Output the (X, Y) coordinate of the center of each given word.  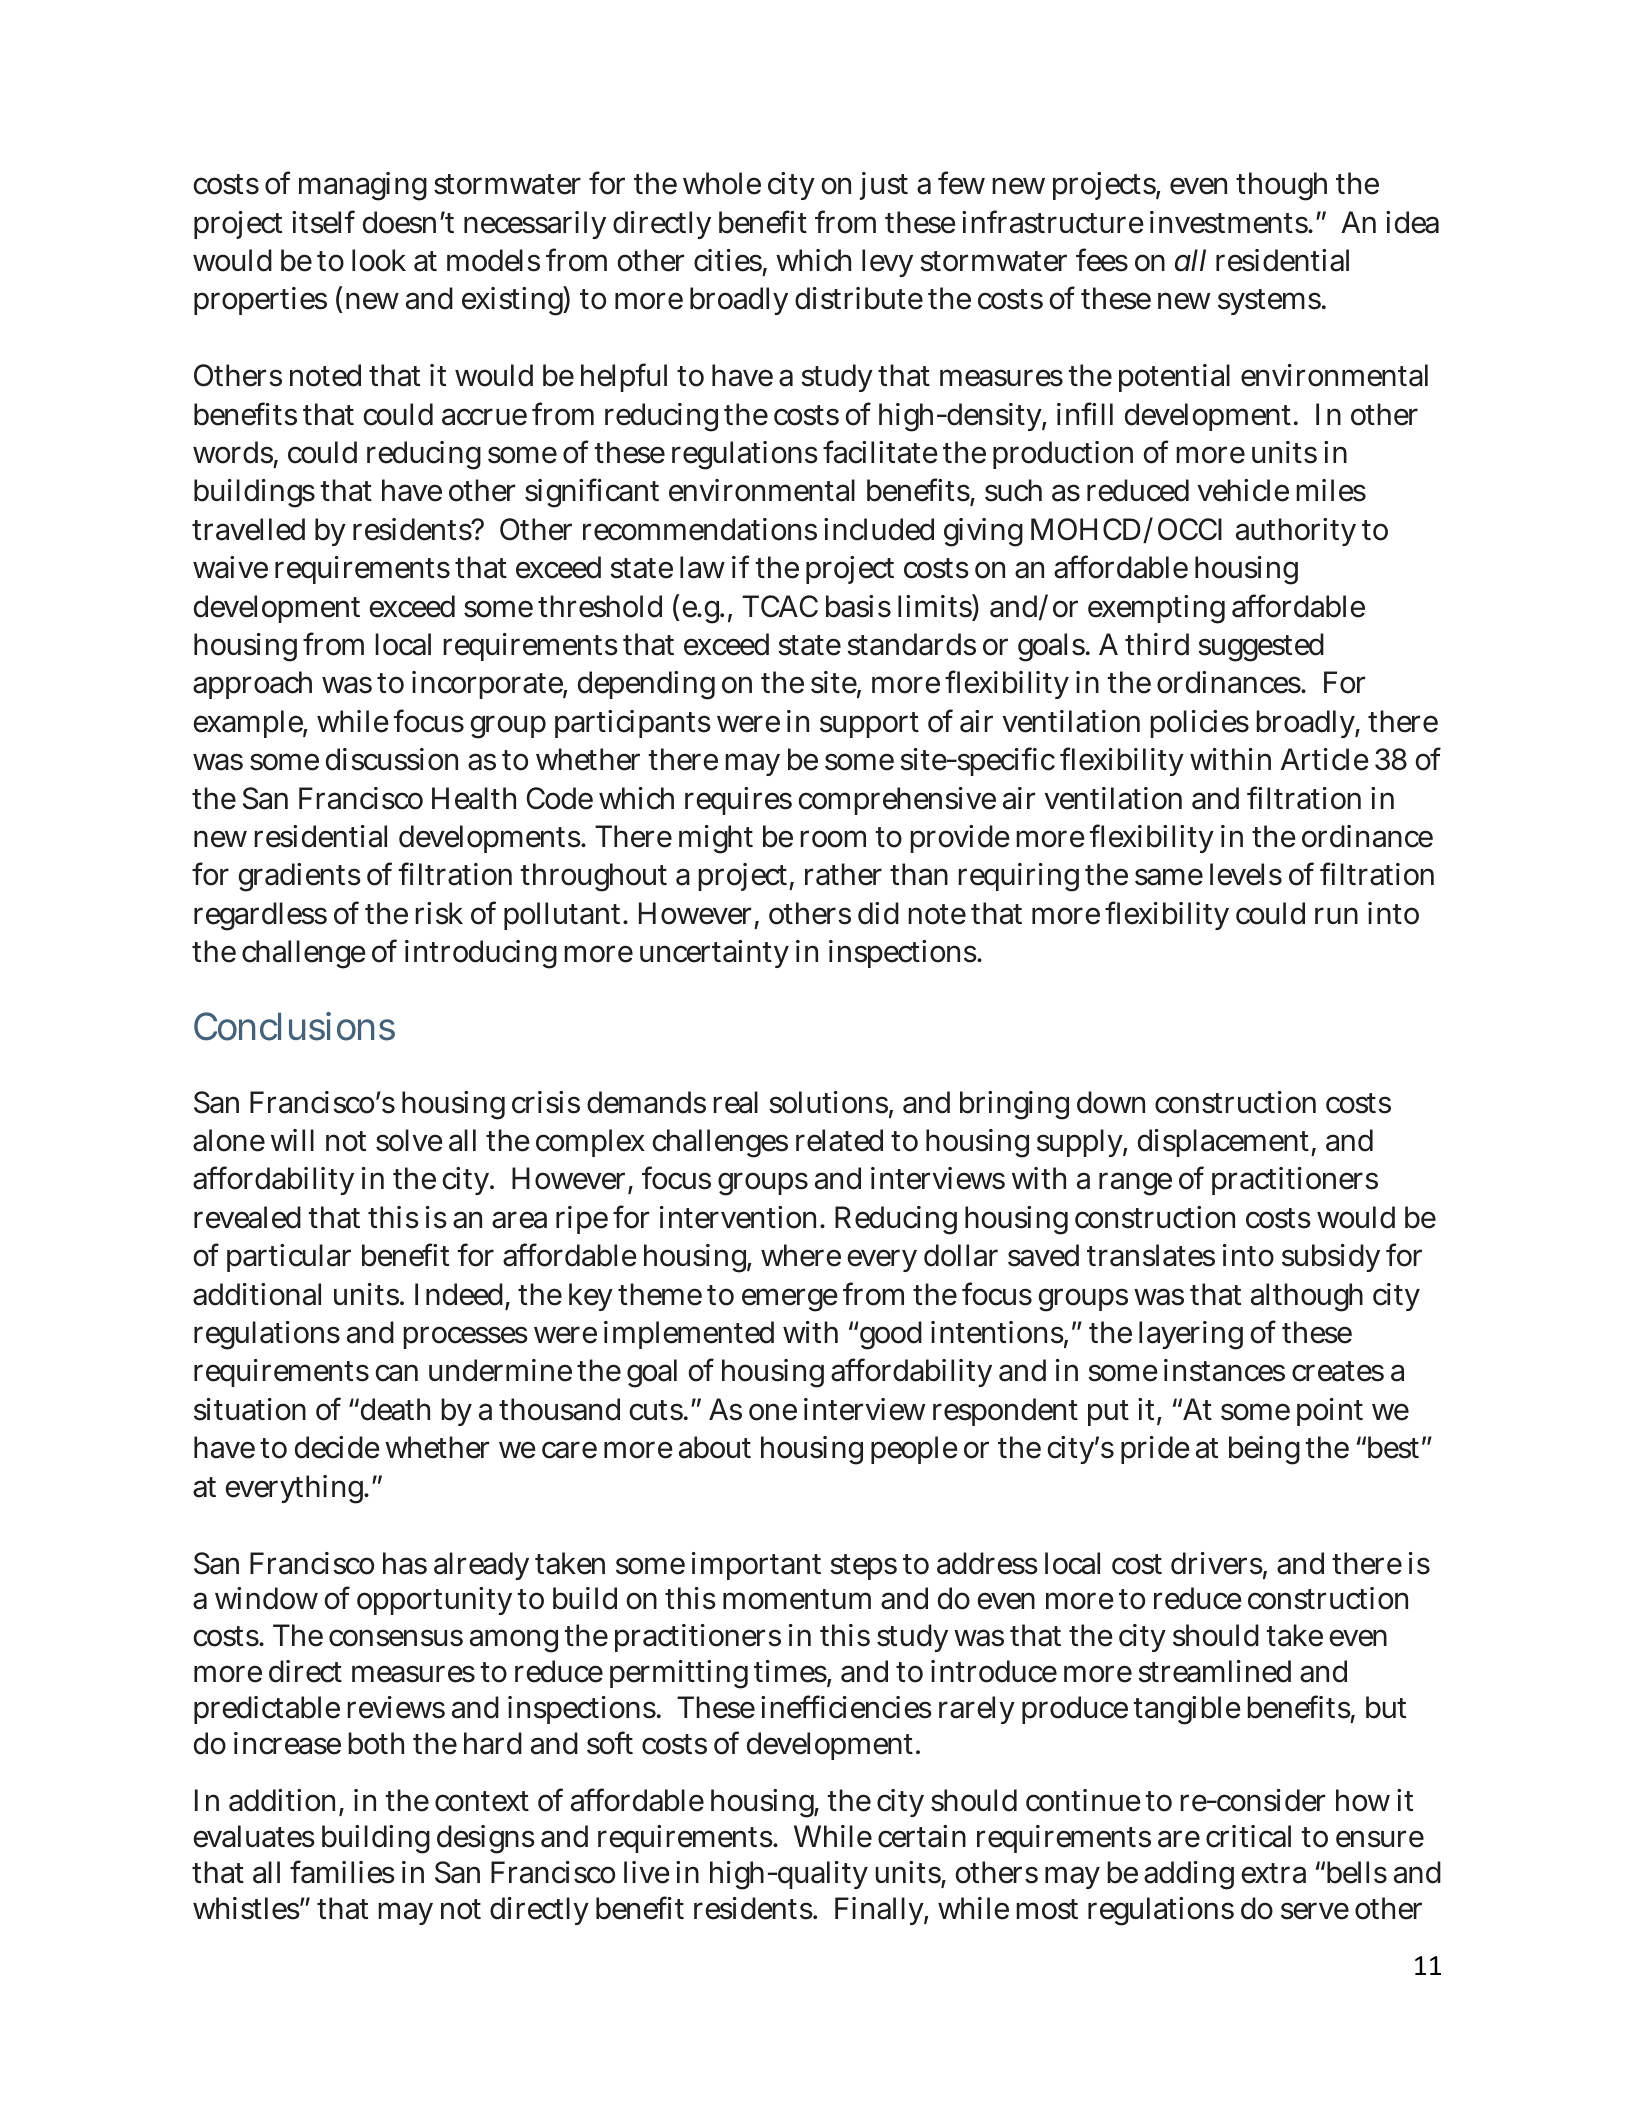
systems (1270, 302)
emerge (790, 1300)
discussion (392, 759)
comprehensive (897, 801)
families (342, 1872)
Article (1325, 759)
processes (465, 1337)
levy (887, 263)
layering (1191, 1335)
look (379, 260)
